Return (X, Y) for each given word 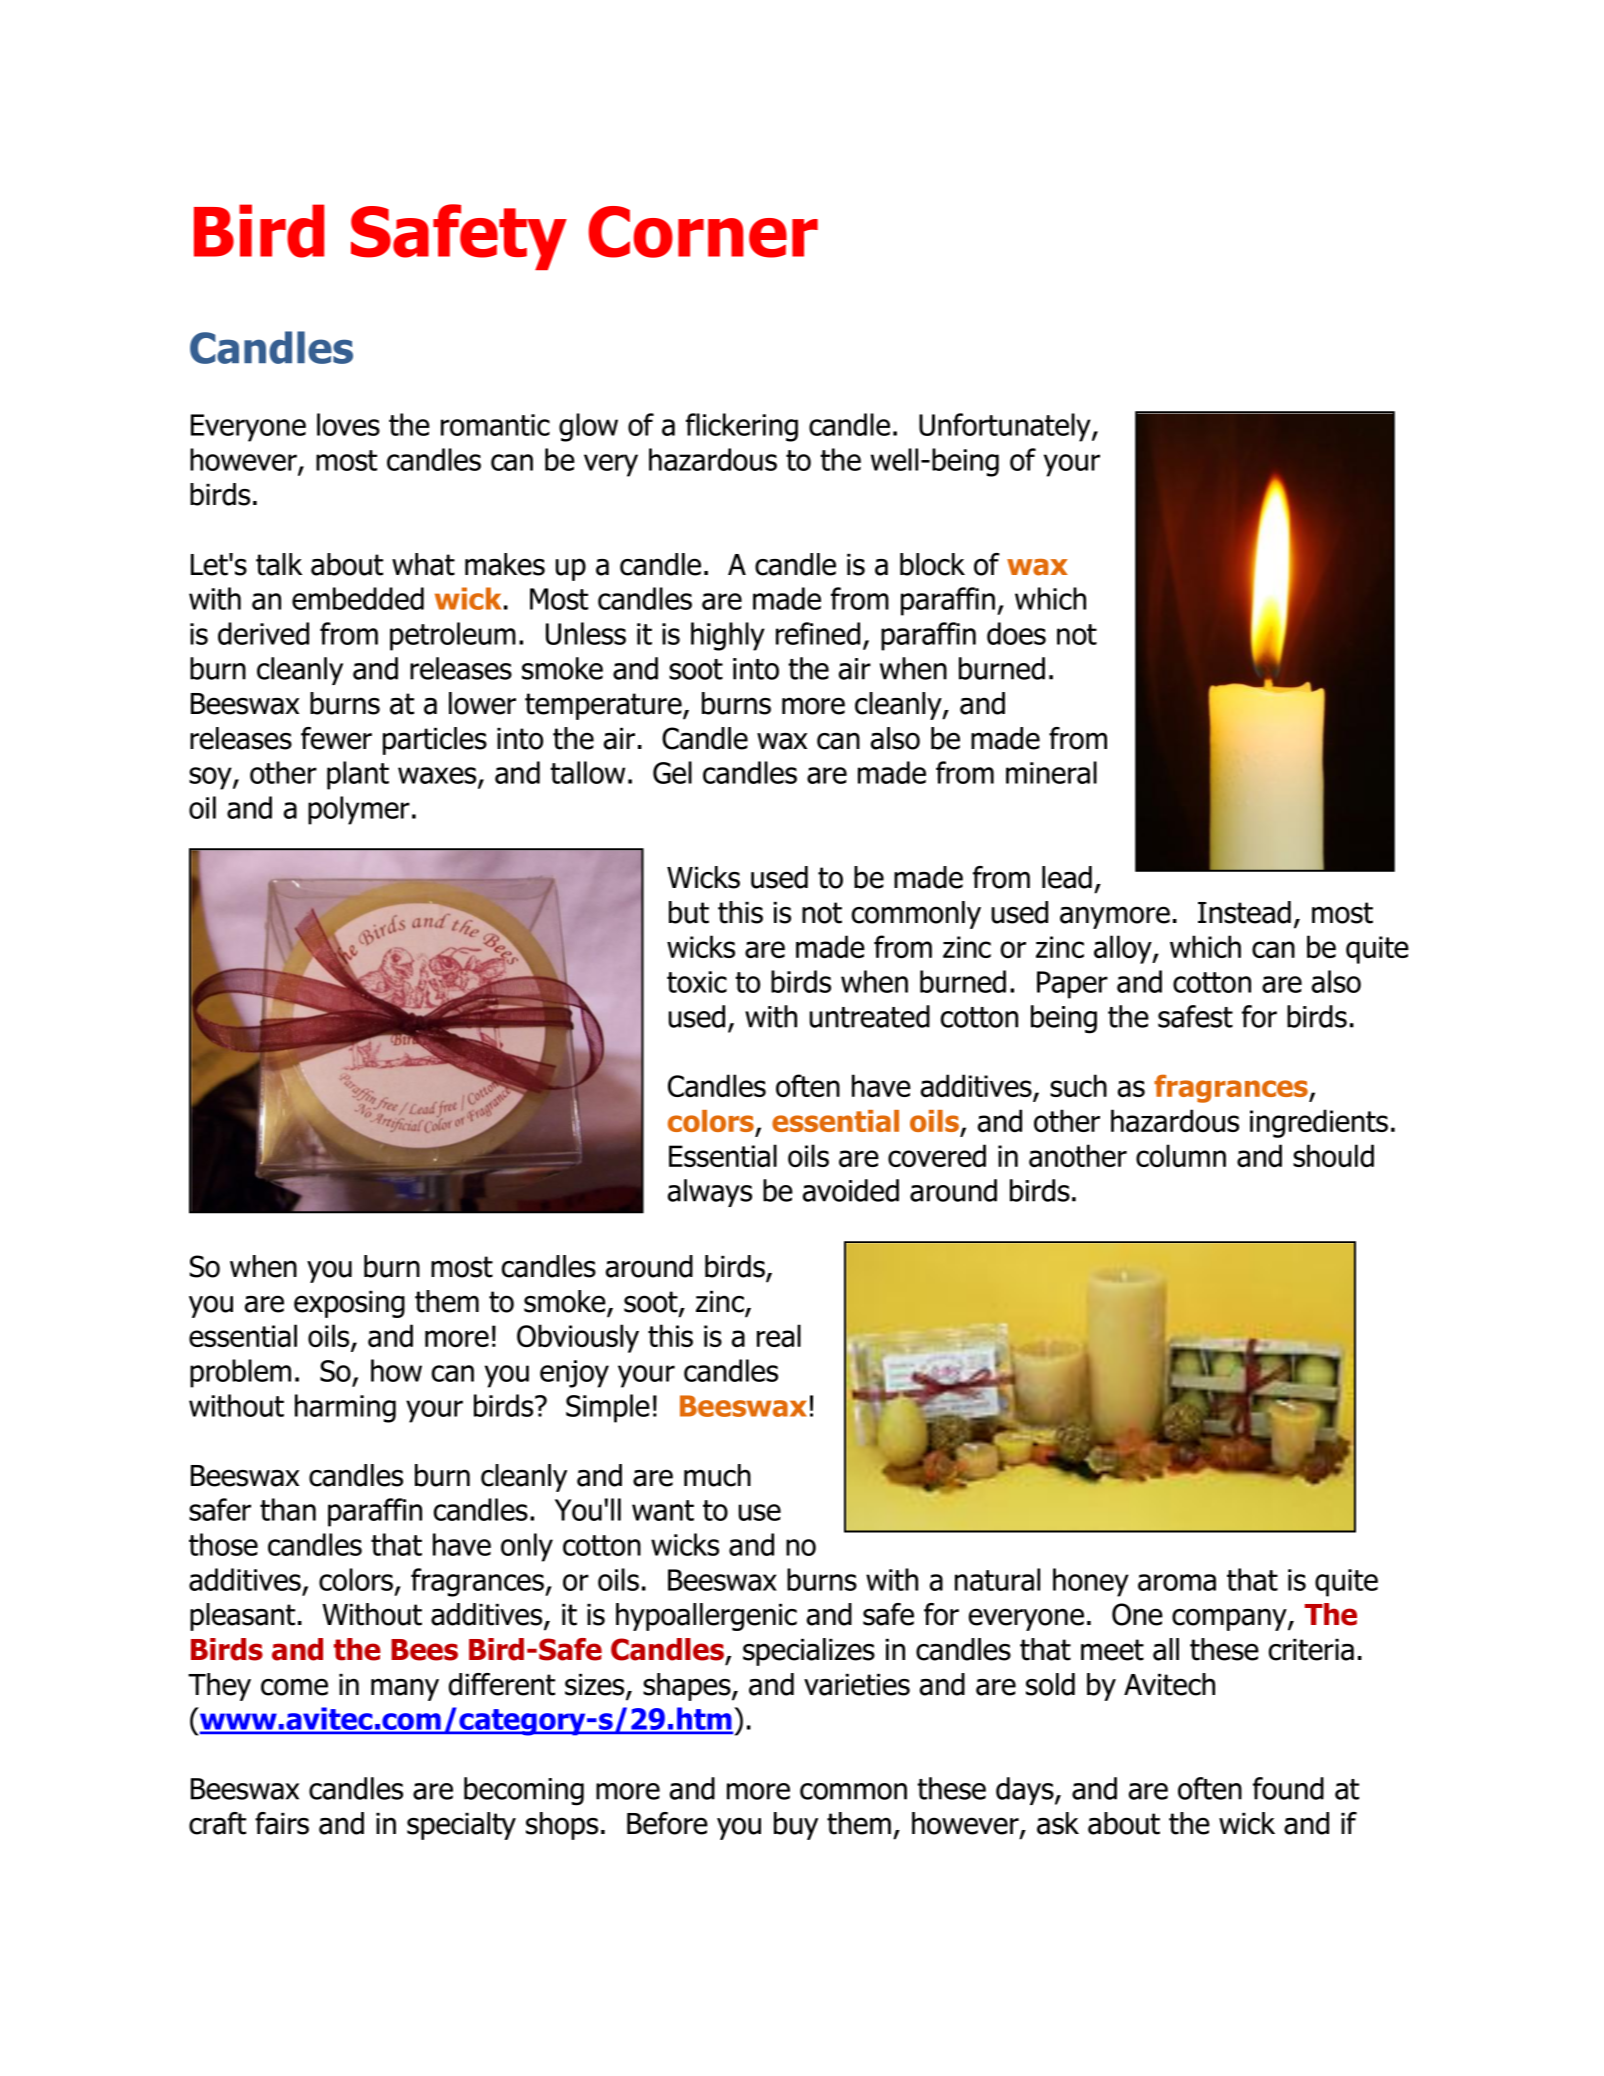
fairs (282, 1823)
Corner (703, 232)
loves (348, 424)
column (1181, 1155)
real (779, 1335)
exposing (349, 1304)
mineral (1051, 772)
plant (358, 775)
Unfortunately (1006, 427)
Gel (672, 772)
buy (796, 1826)
